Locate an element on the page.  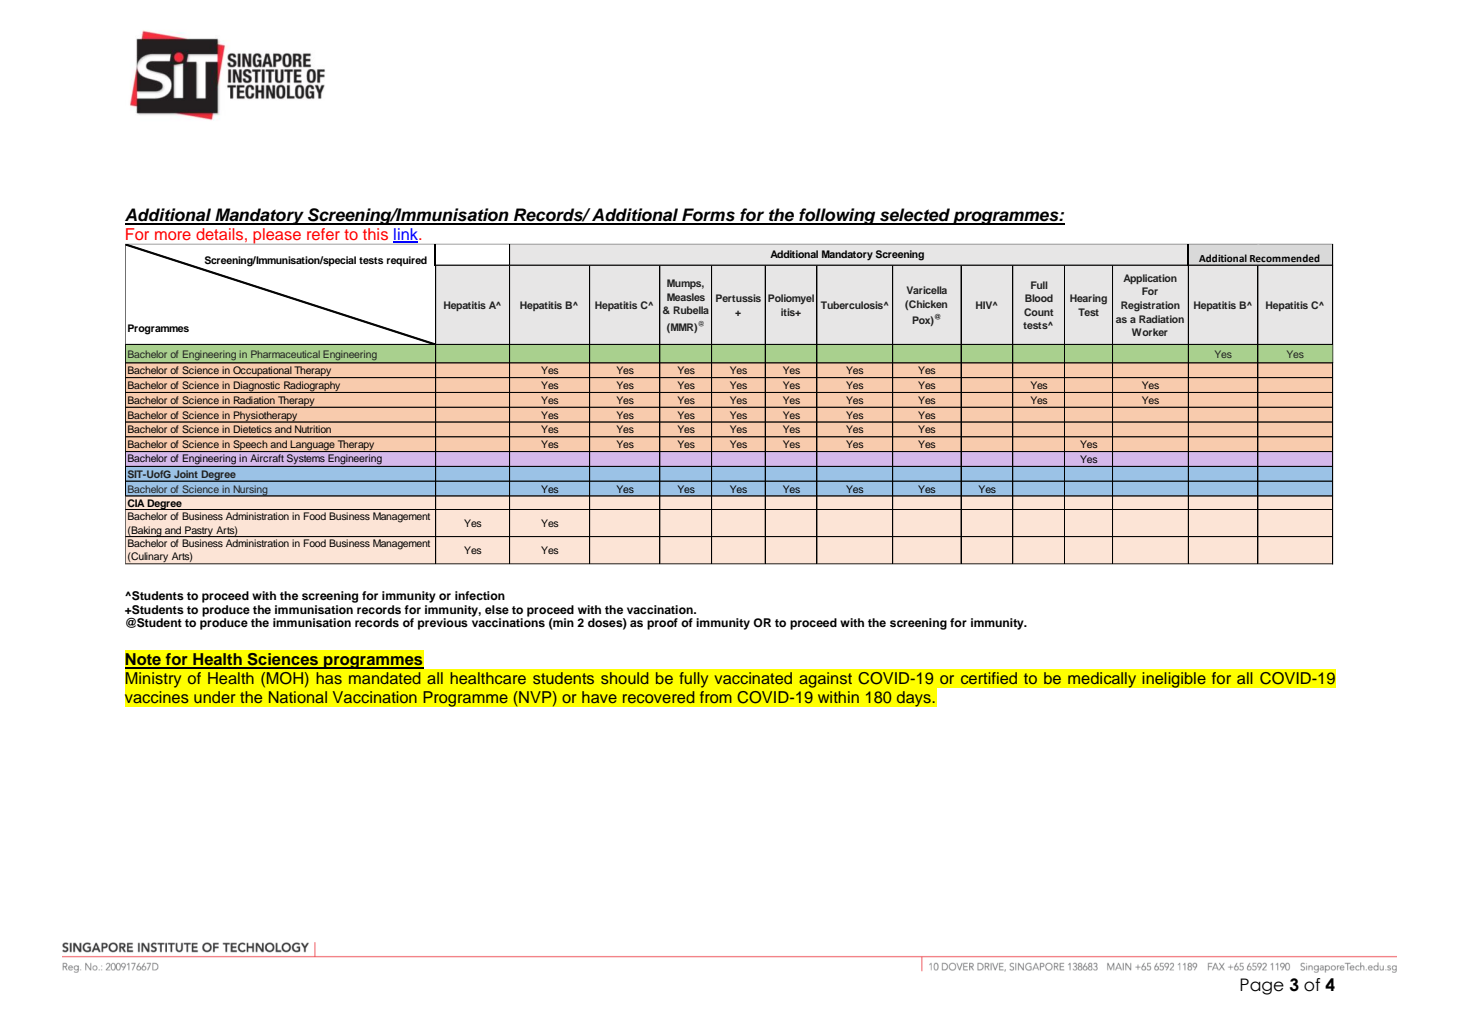
recovered is located at coordinates (659, 697).
